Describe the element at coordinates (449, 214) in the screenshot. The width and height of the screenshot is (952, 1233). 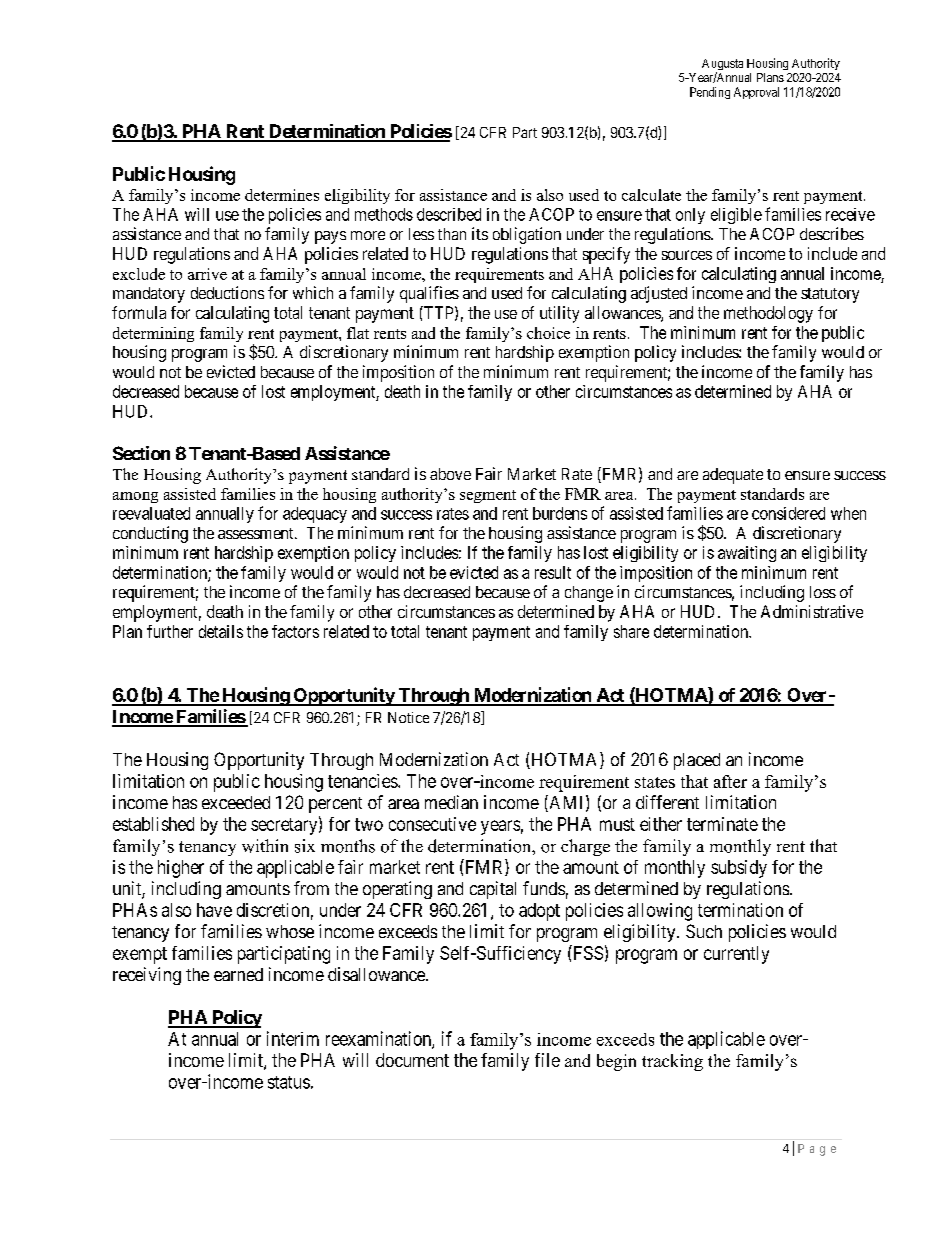
I see `described` at that location.
